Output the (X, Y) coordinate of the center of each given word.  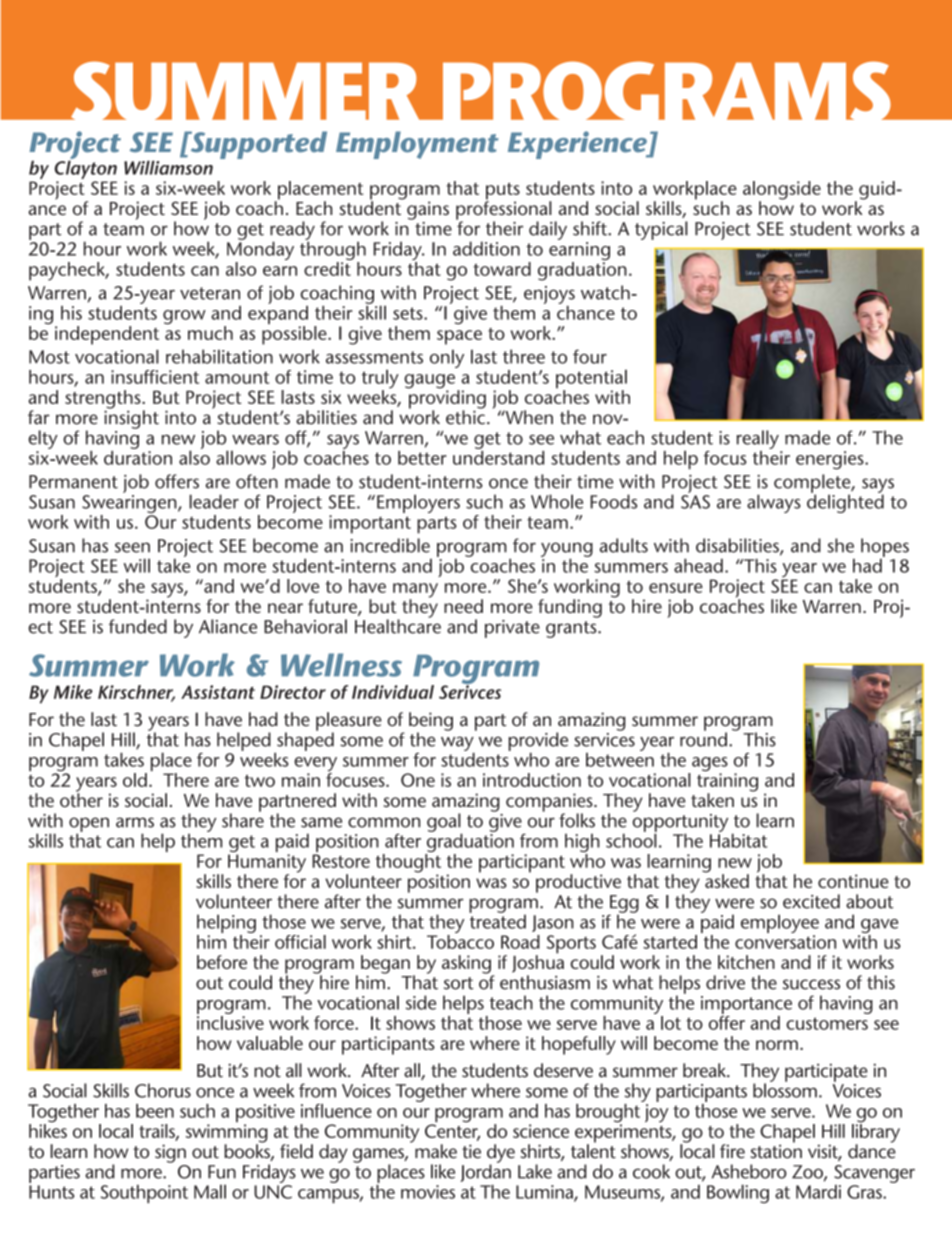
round (703, 738)
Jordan (486, 1172)
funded (138, 626)
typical (661, 230)
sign (170, 1153)
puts (503, 192)
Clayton (86, 170)
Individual (393, 692)
